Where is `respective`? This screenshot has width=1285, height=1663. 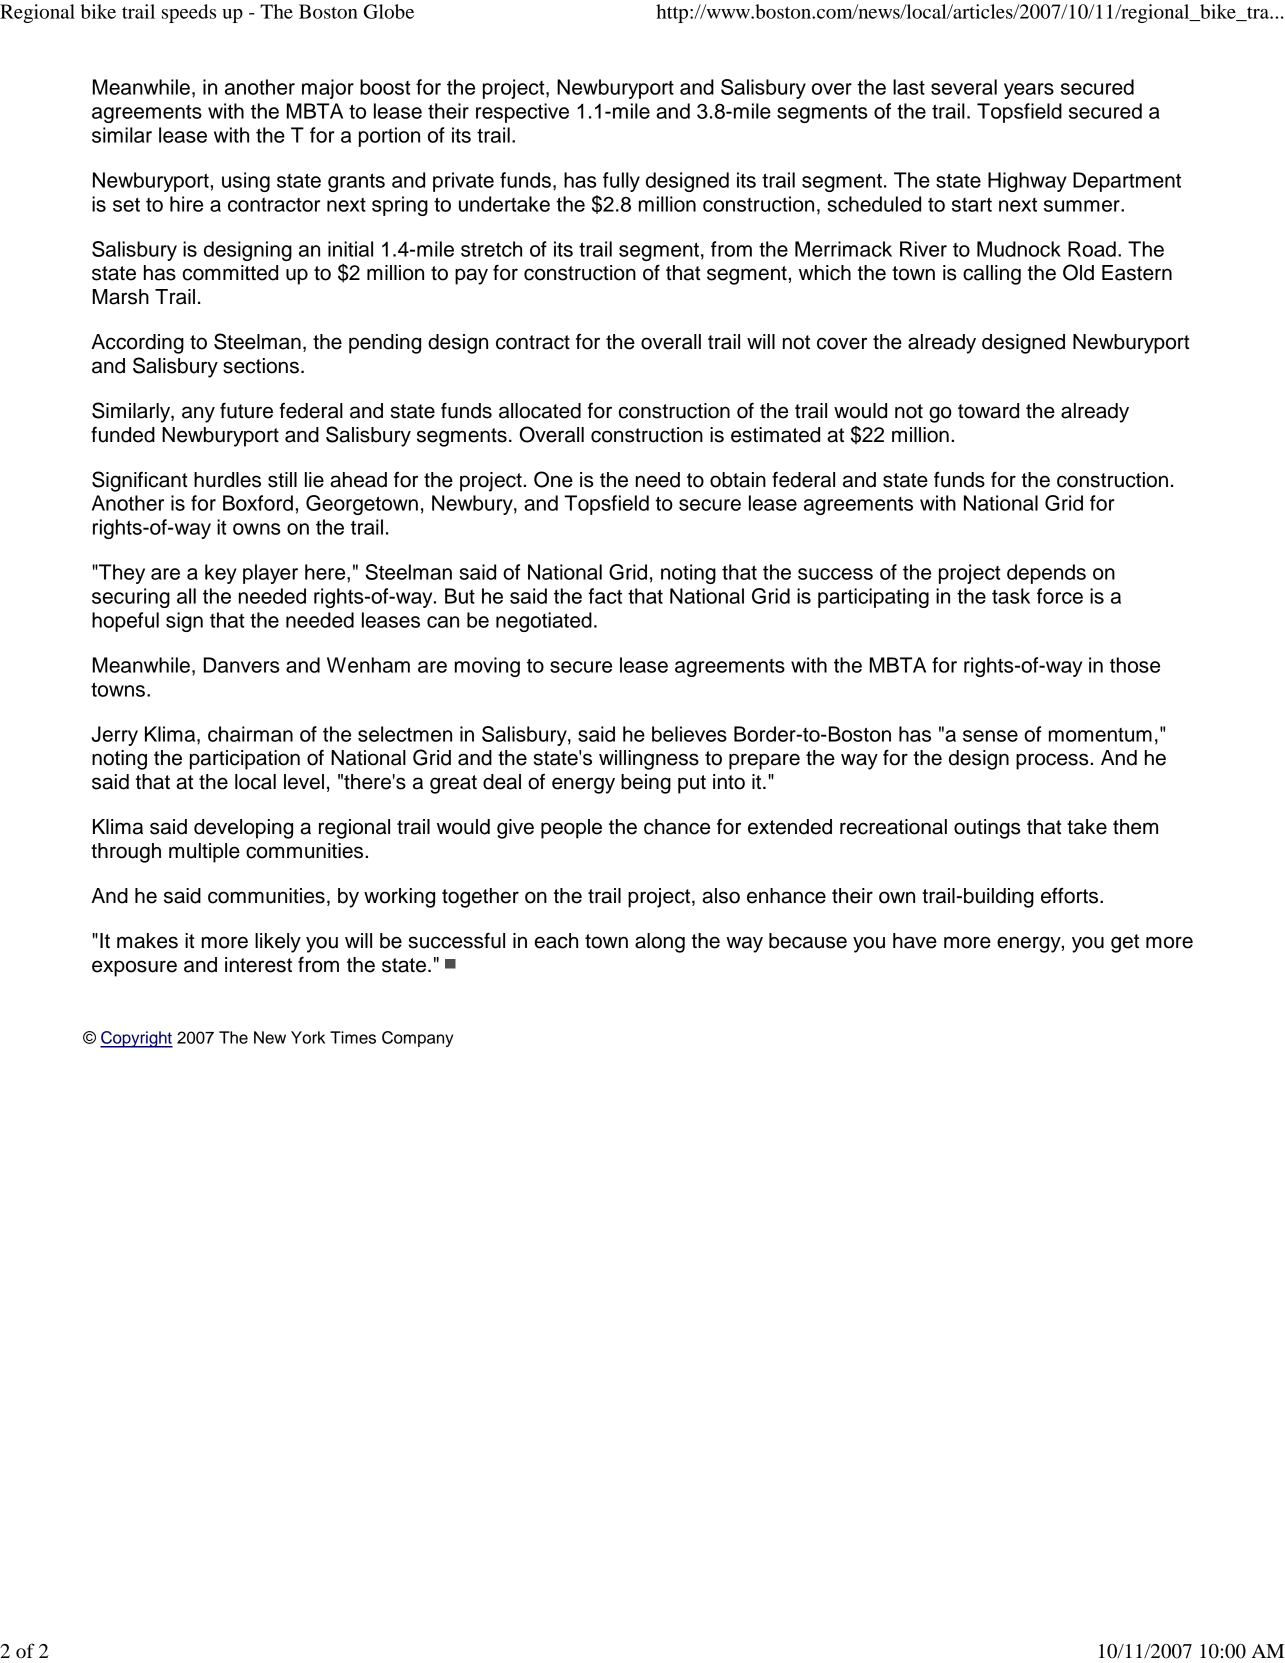 respective is located at coordinates (522, 113).
